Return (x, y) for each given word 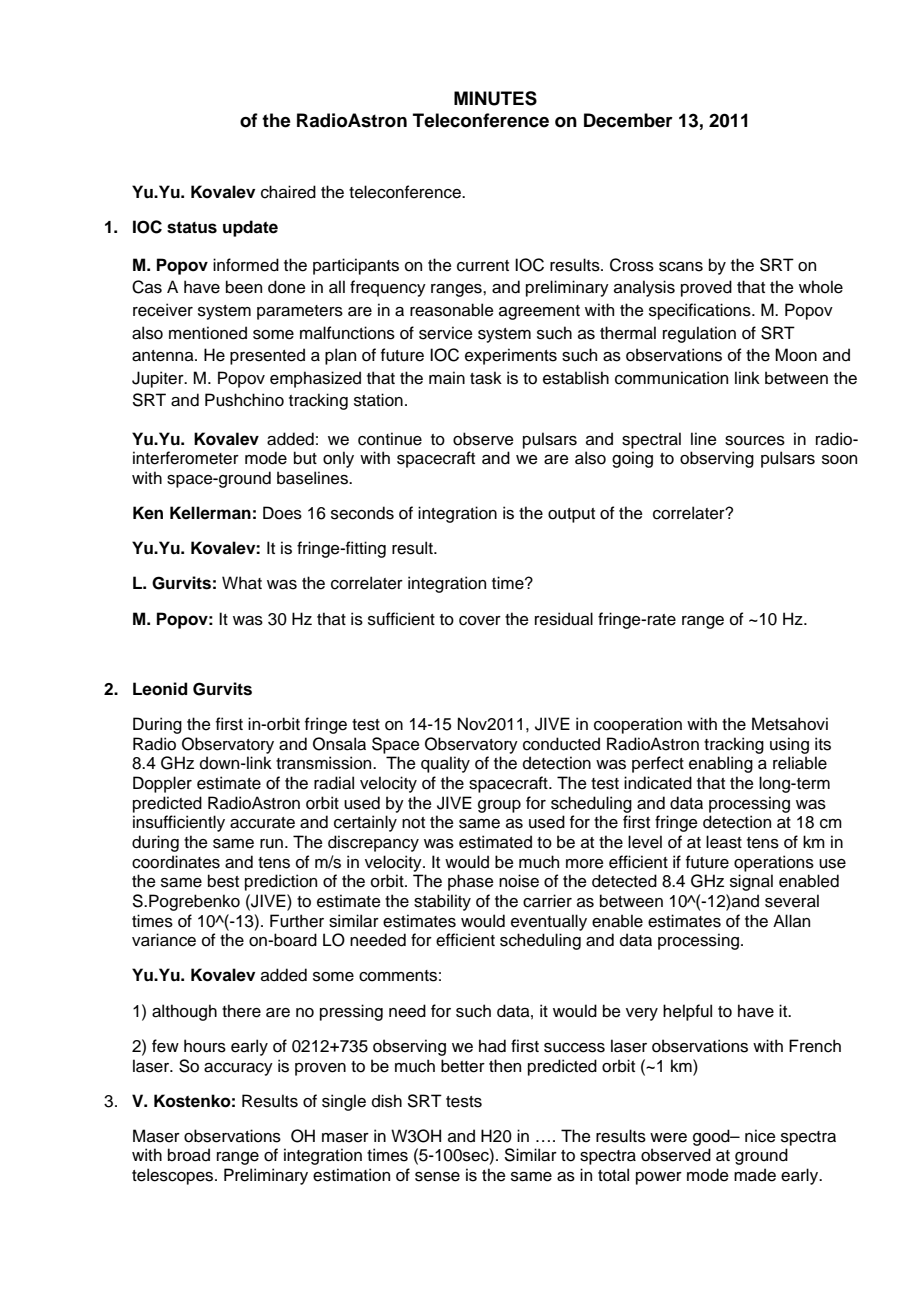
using (789, 745)
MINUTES (495, 98)
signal (751, 882)
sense (437, 1177)
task (486, 378)
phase (471, 882)
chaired (288, 192)
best (223, 881)
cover (480, 621)
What (242, 583)
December (628, 120)
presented (267, 356)
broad (189, 1155)
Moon (796, 355)
